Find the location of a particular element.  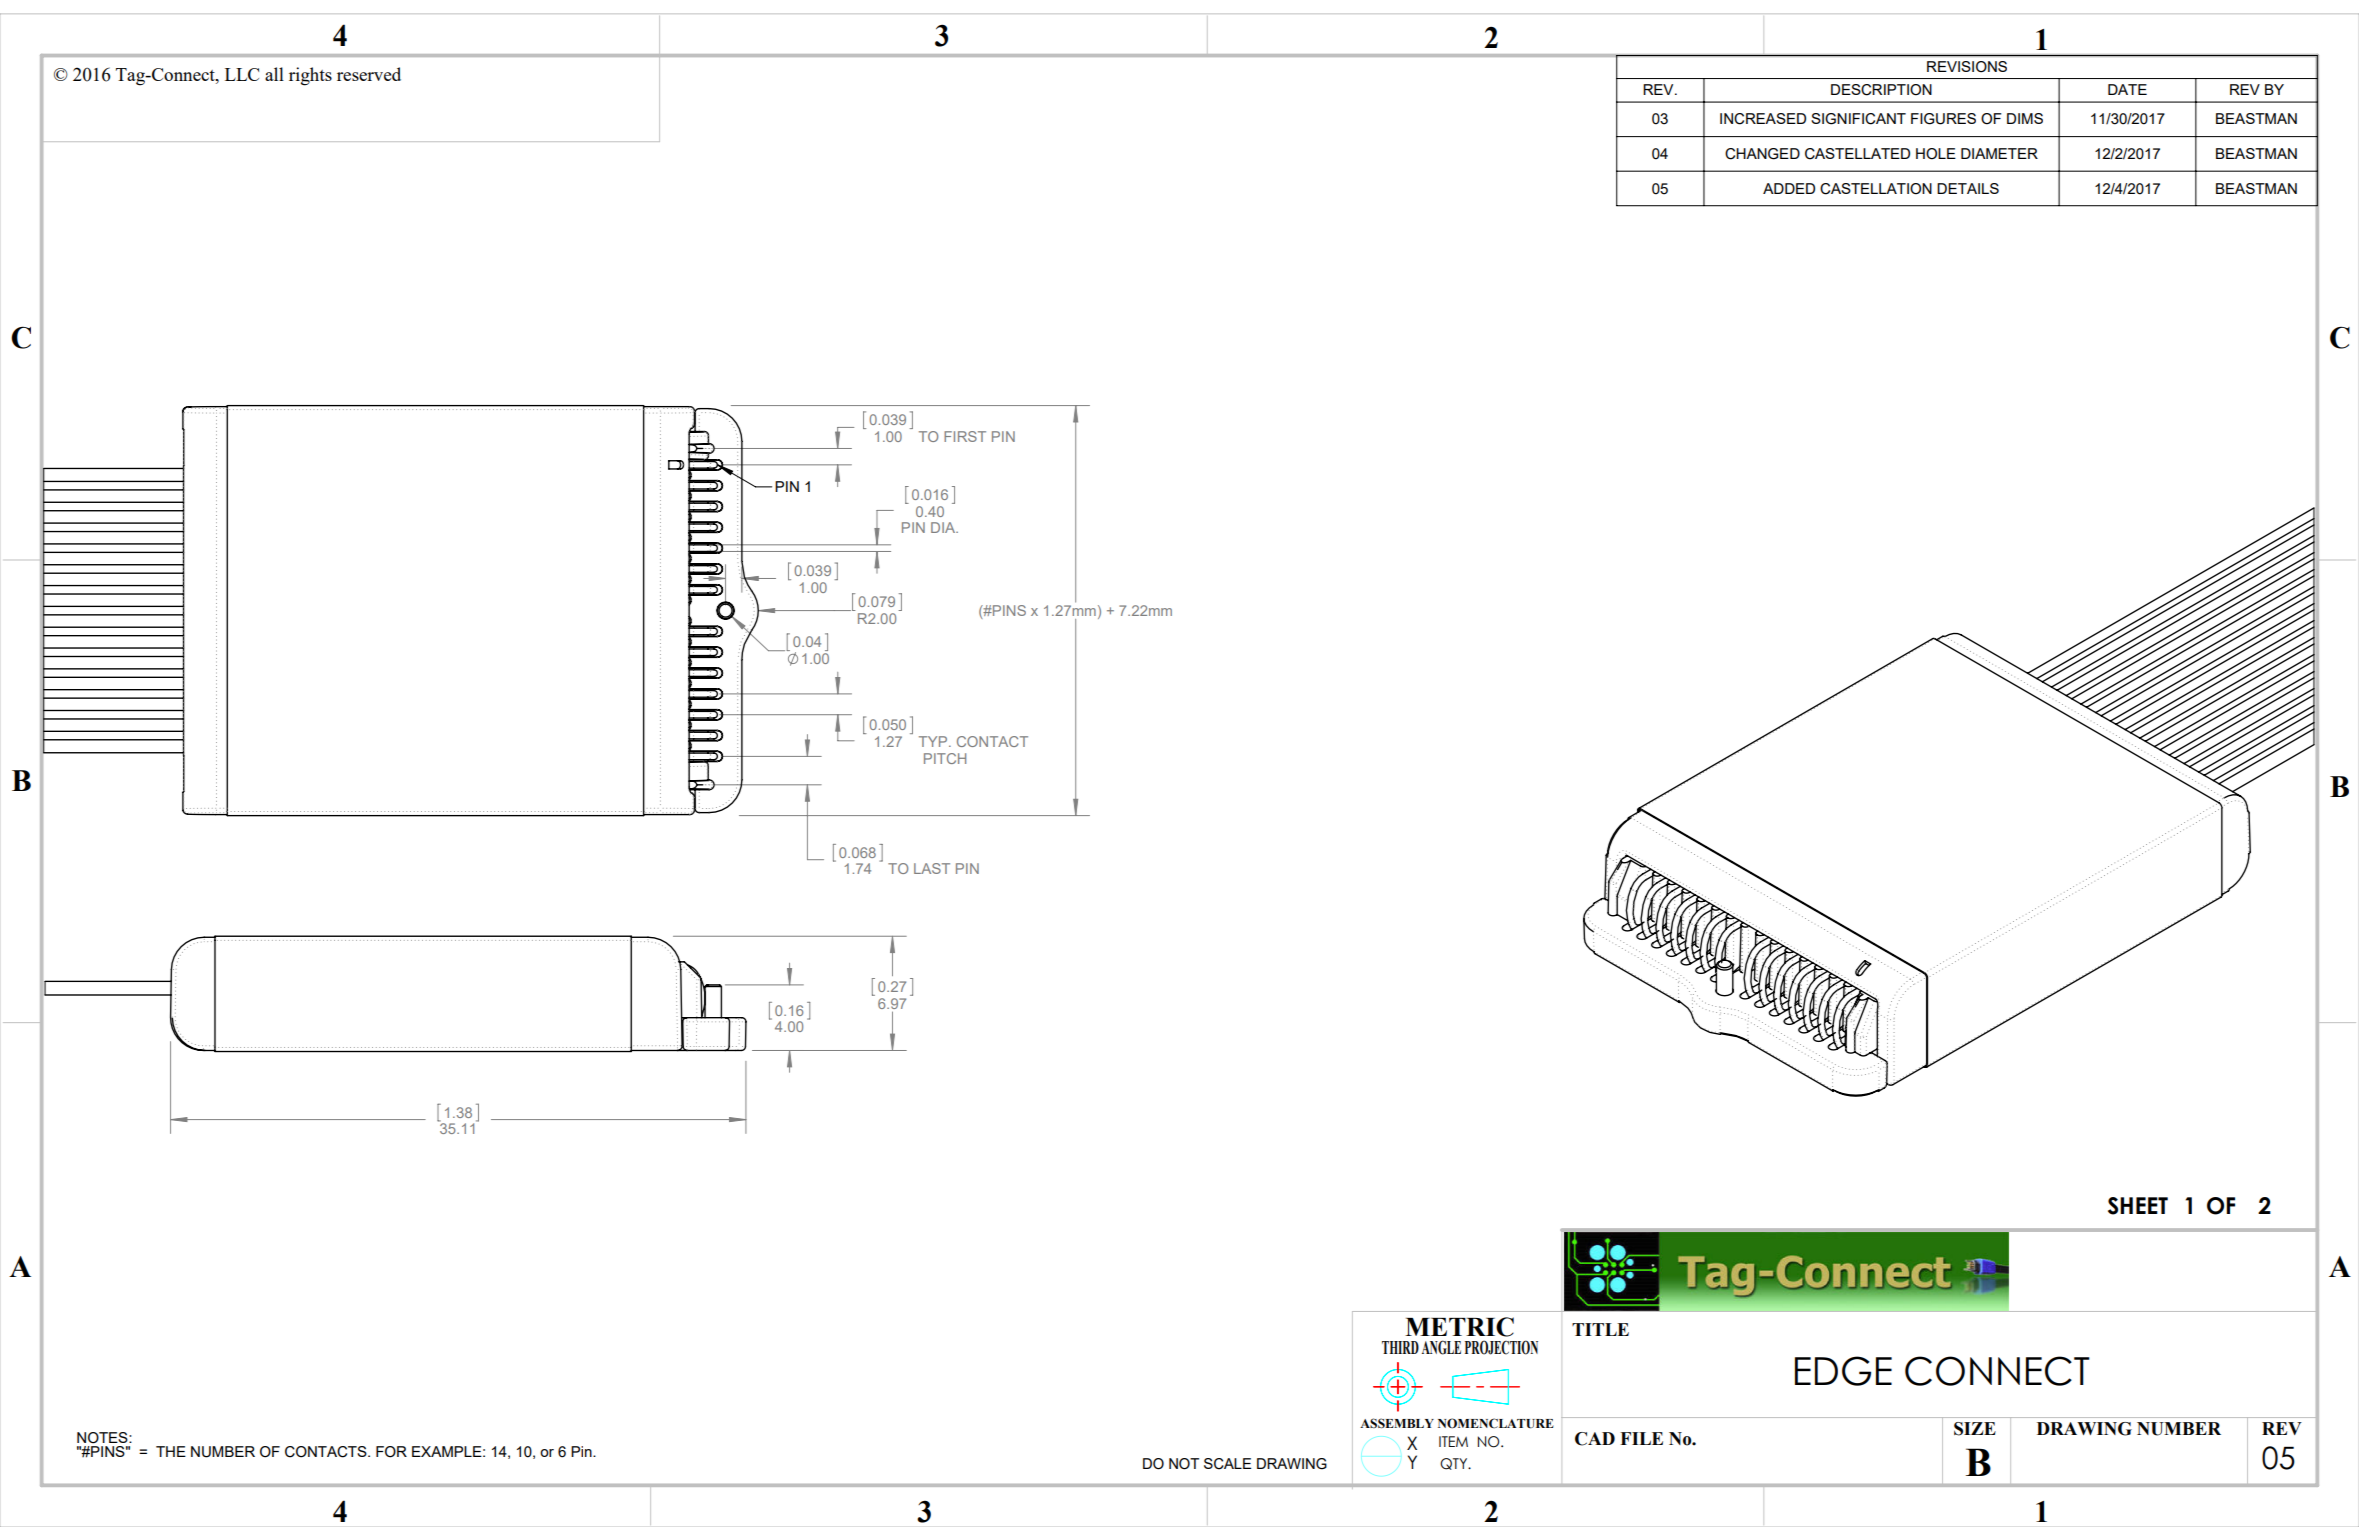

FOR is located at coordinates (391, 1452).
